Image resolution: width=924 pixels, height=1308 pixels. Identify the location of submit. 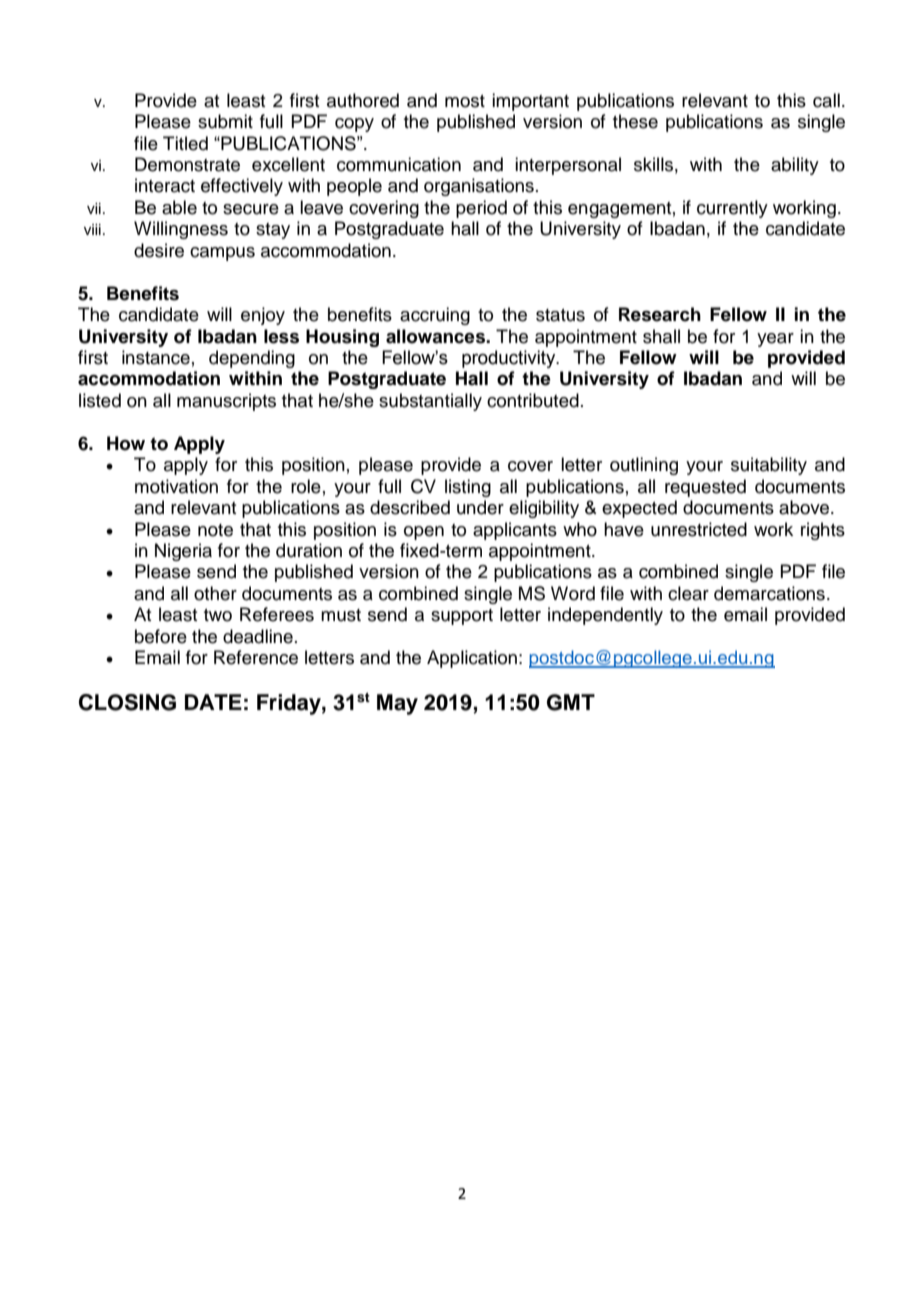
(225, 121).
